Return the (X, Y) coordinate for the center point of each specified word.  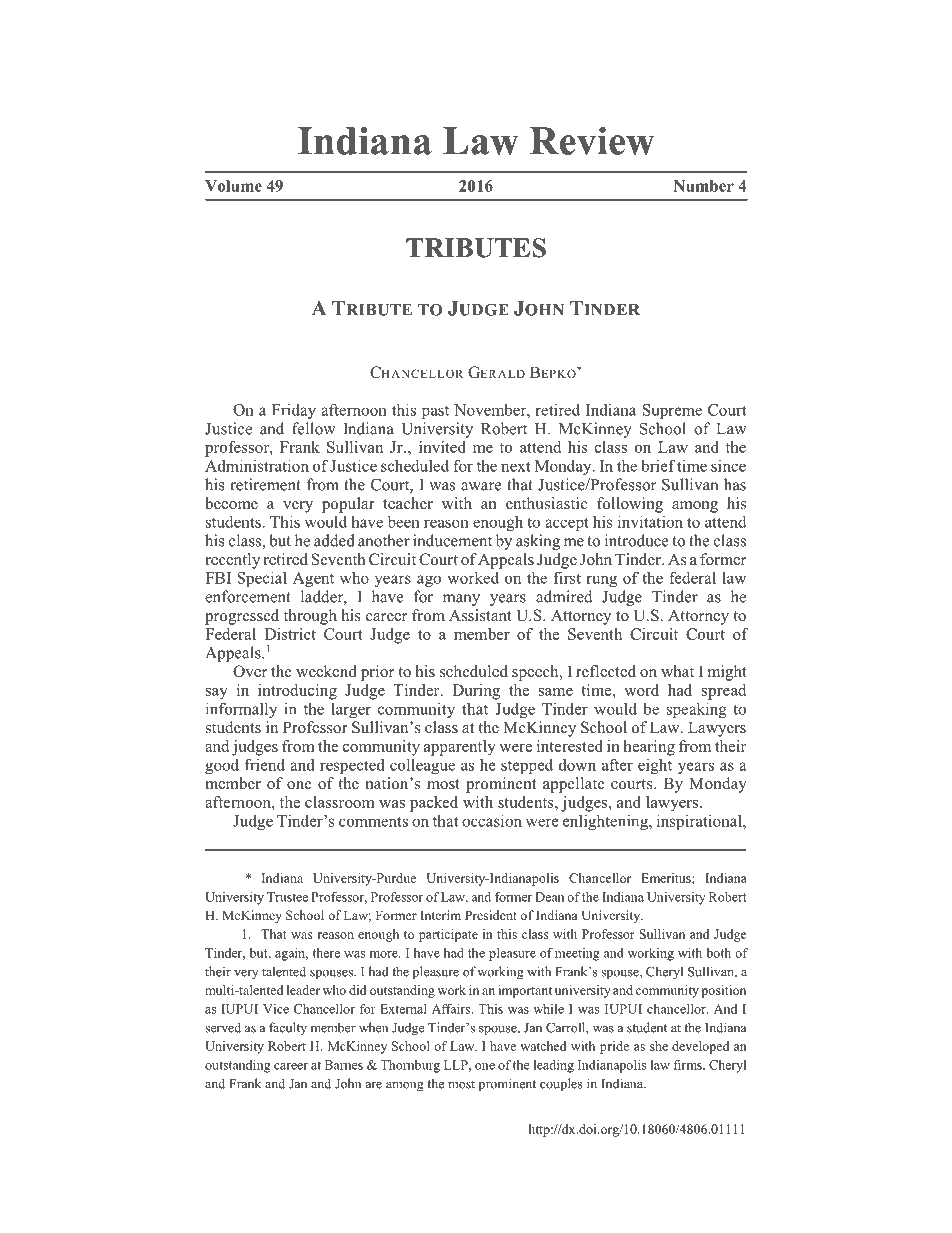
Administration (257, 465)
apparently (460, 748)
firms (688, 1065)
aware (481, 486)
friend (265, 764)
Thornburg (410, 1066)
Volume (233, 186)
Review (592, 141)
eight (655, 766)
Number (703, 186)
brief (658, 465)
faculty (288, 1028)
